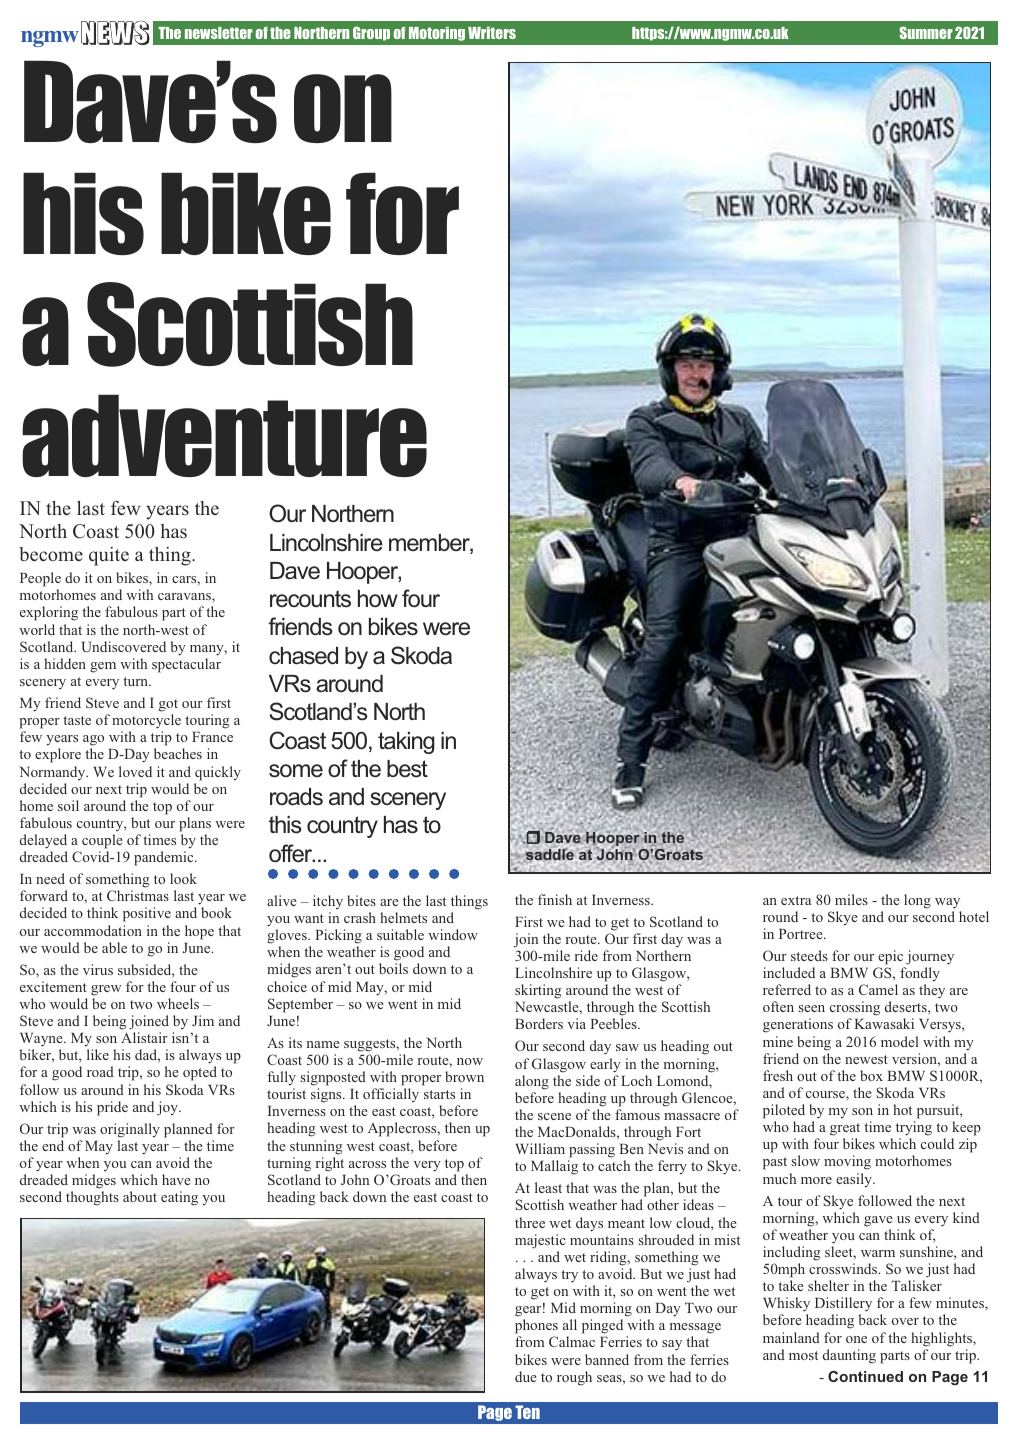 This image has width=1019, height=1442. What do you see at coordinates (536, 1328) in the image?
I see `phones` at bounding box center [536, 1328].
